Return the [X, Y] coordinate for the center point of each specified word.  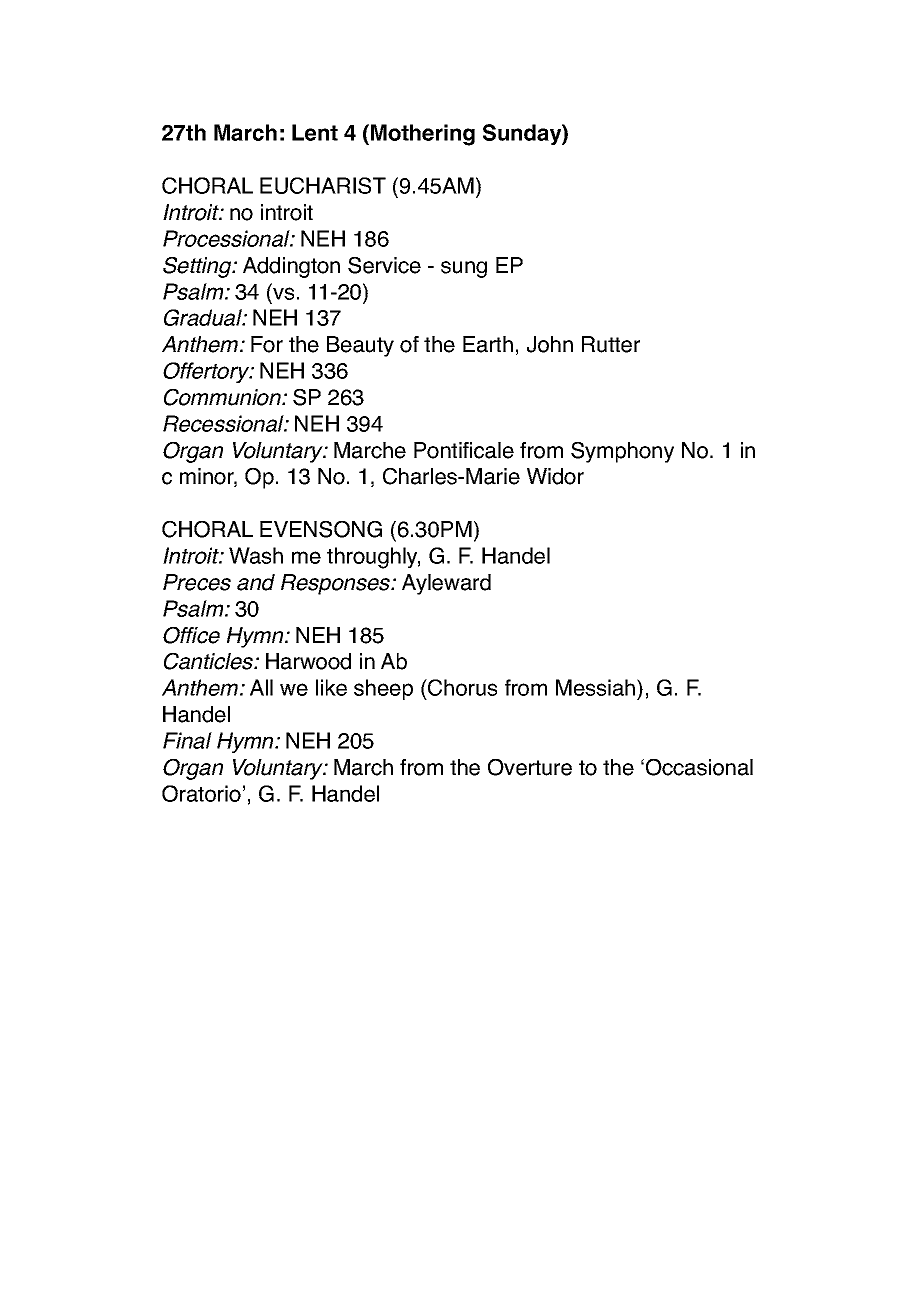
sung [464, 269]
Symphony [622, 452]
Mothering [423, 135]
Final [187, 740]
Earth [488, 344]
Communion [223, 397]
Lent [315, 132]
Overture [530, 767]
